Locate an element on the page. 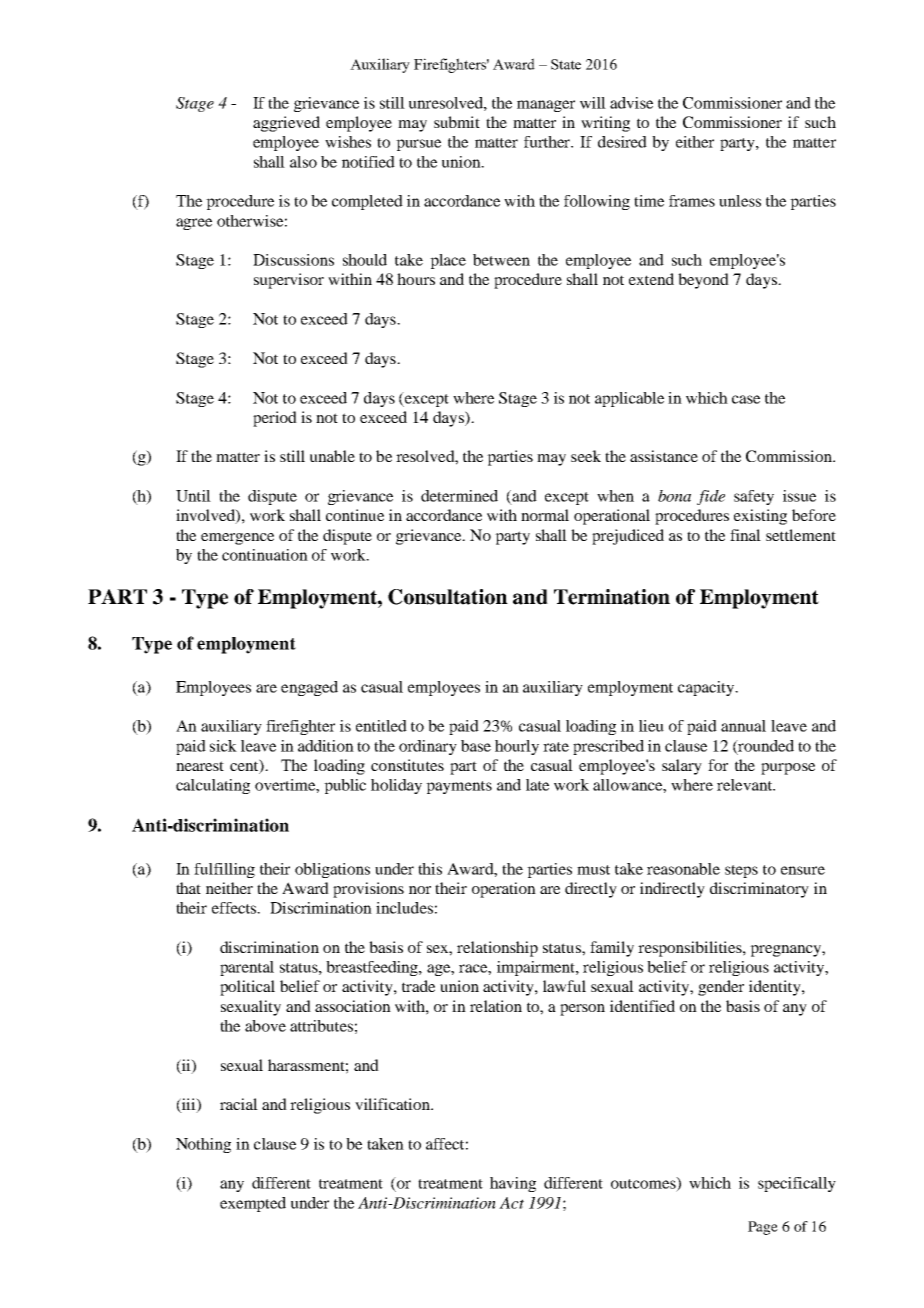 The width and height of the image is (924, 1308). aggrieved is located at coordinates (286, 124).
